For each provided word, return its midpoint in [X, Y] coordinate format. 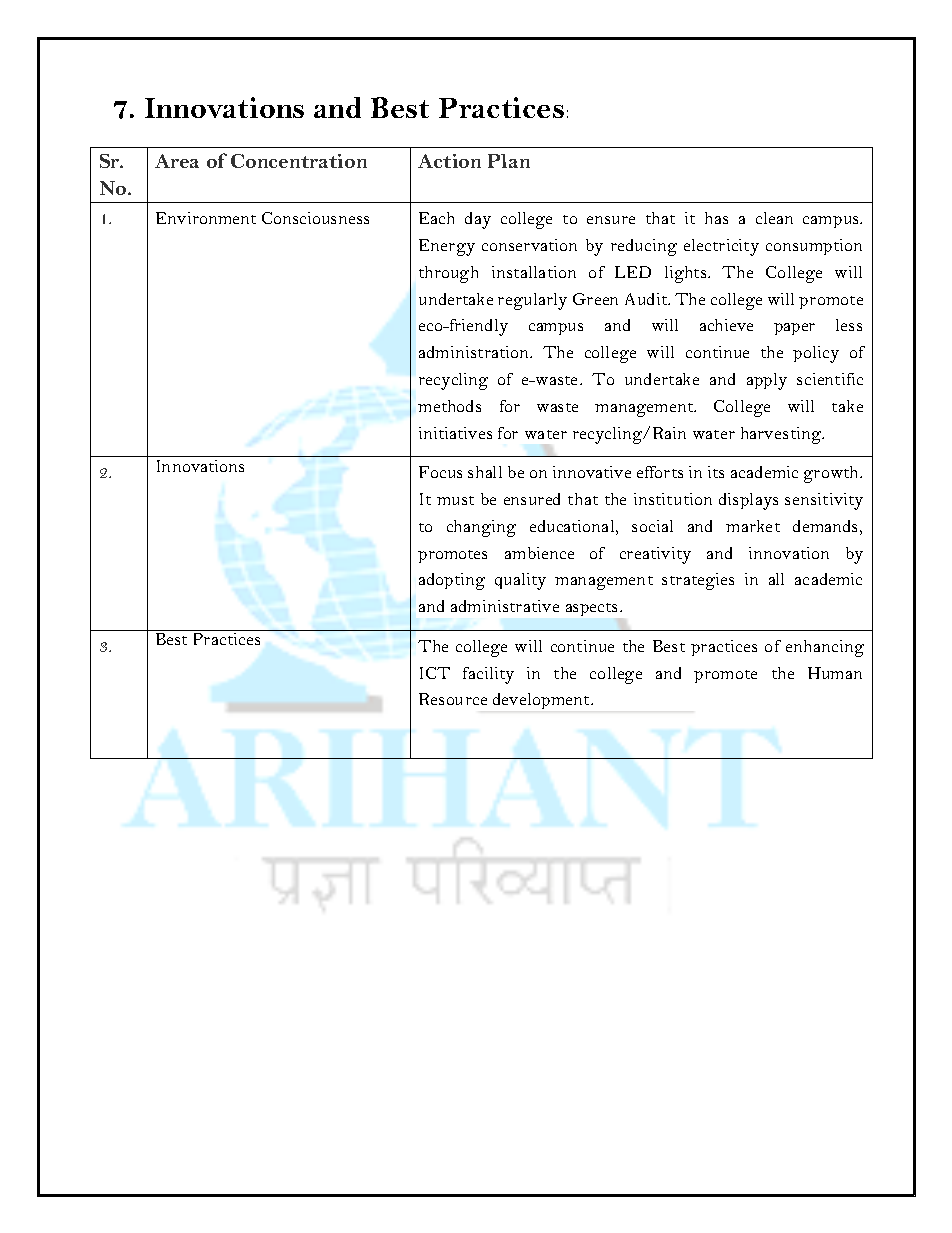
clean [774, 218]
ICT [435, 673]
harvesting [782, 435]
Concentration [299, 161]
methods [449, 406]
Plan [509, 161]
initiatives [455, 433]
